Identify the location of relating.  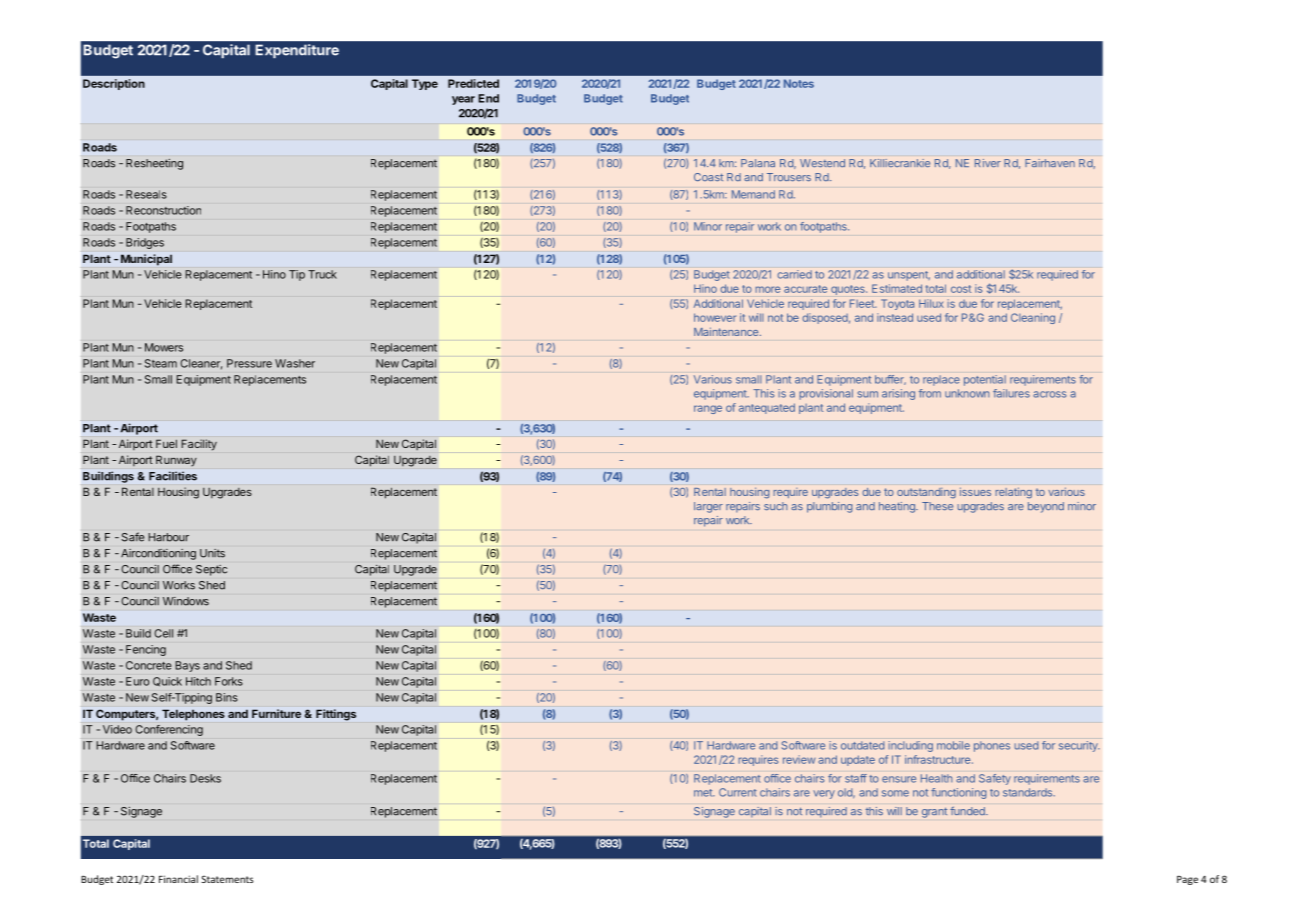
(1014, 493).
